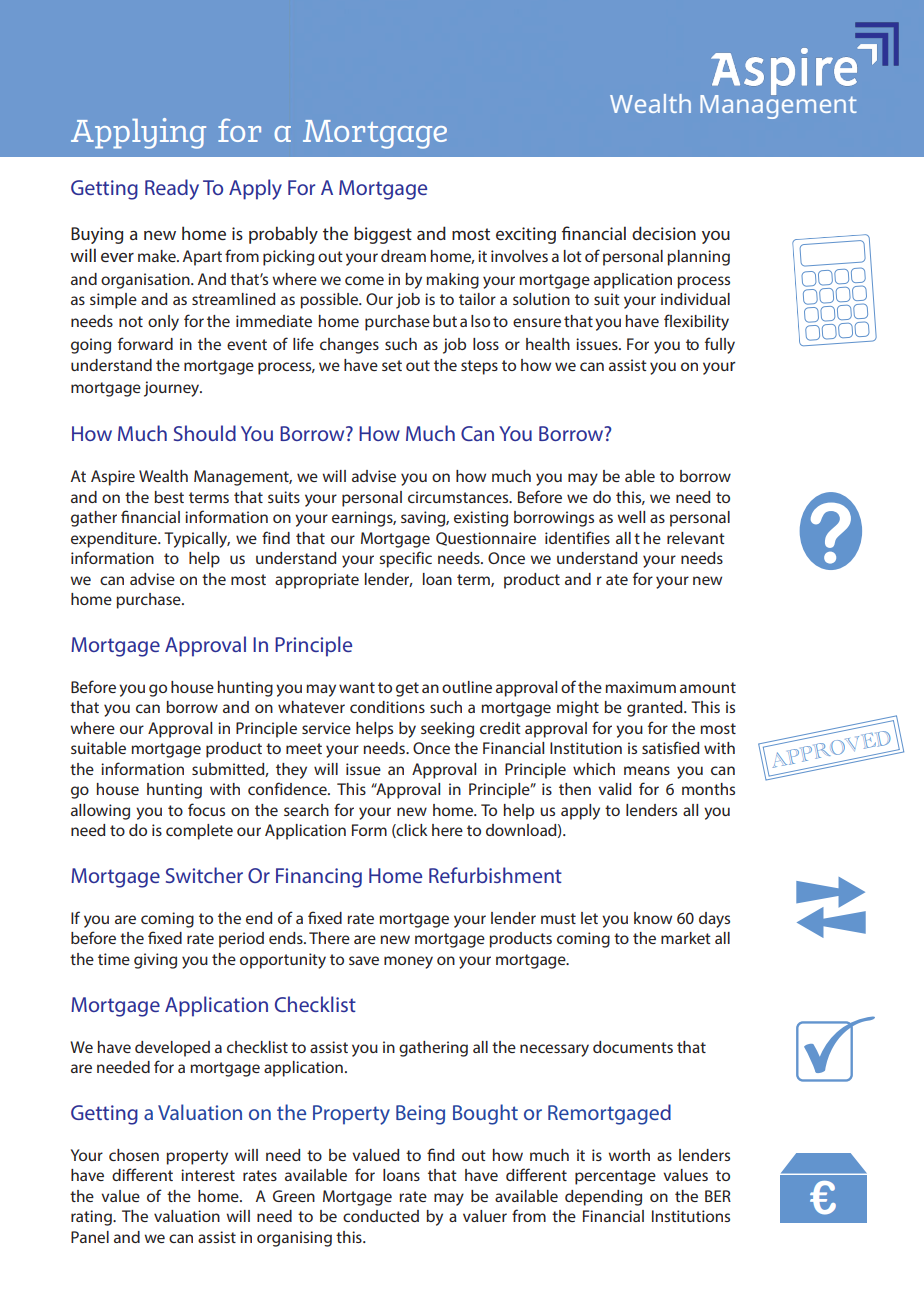 The width and height of the document is (924, 1308). Describe the element at coordinates (155, 961) in the document. I see `giving` at that location.
